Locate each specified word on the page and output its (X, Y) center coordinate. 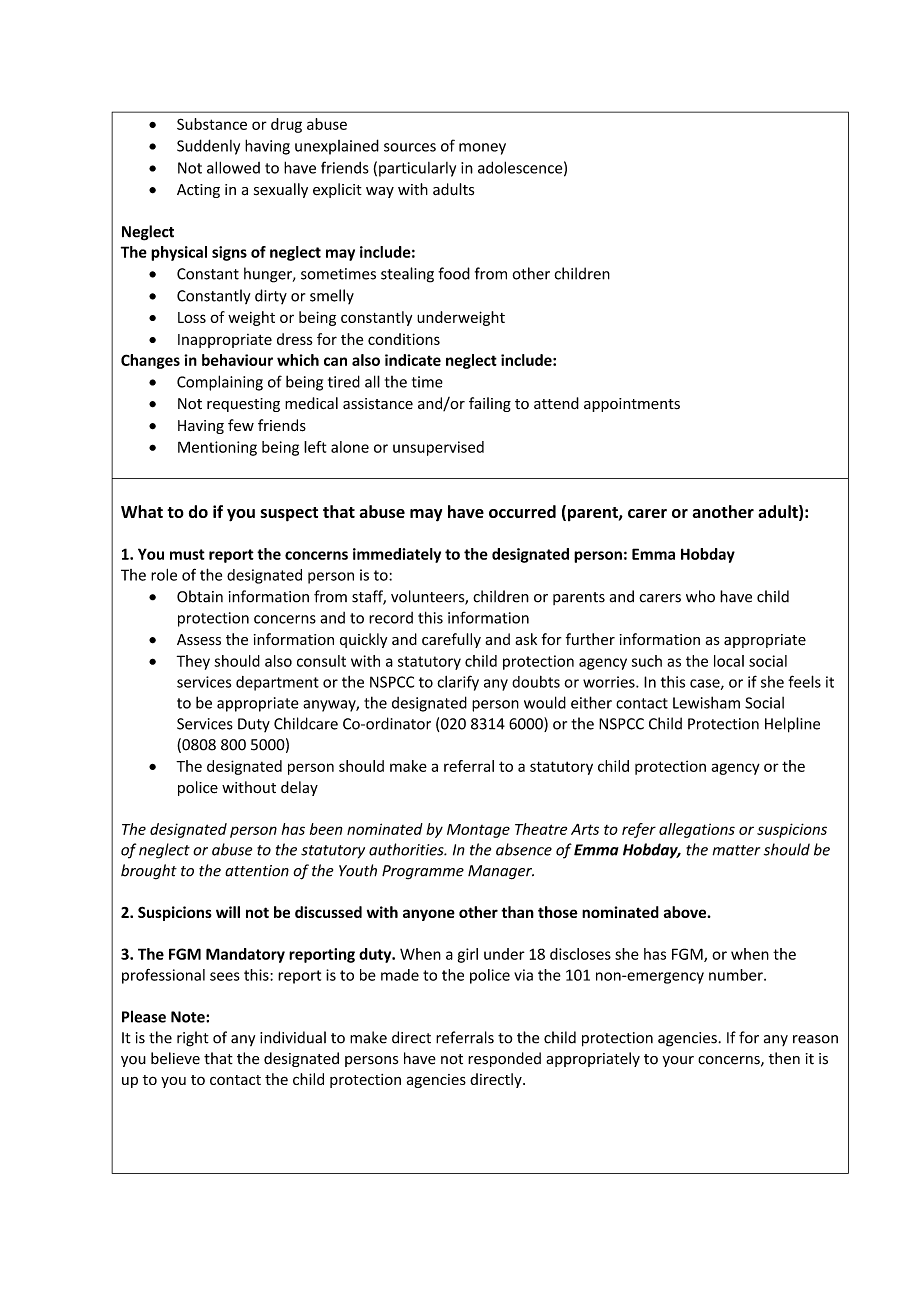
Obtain (200, 596)
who (700, 596)
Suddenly (208, 147)
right (193, 1039)
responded (504, 1059)
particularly (417, 169)
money (482, 149)
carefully (451, 640)
